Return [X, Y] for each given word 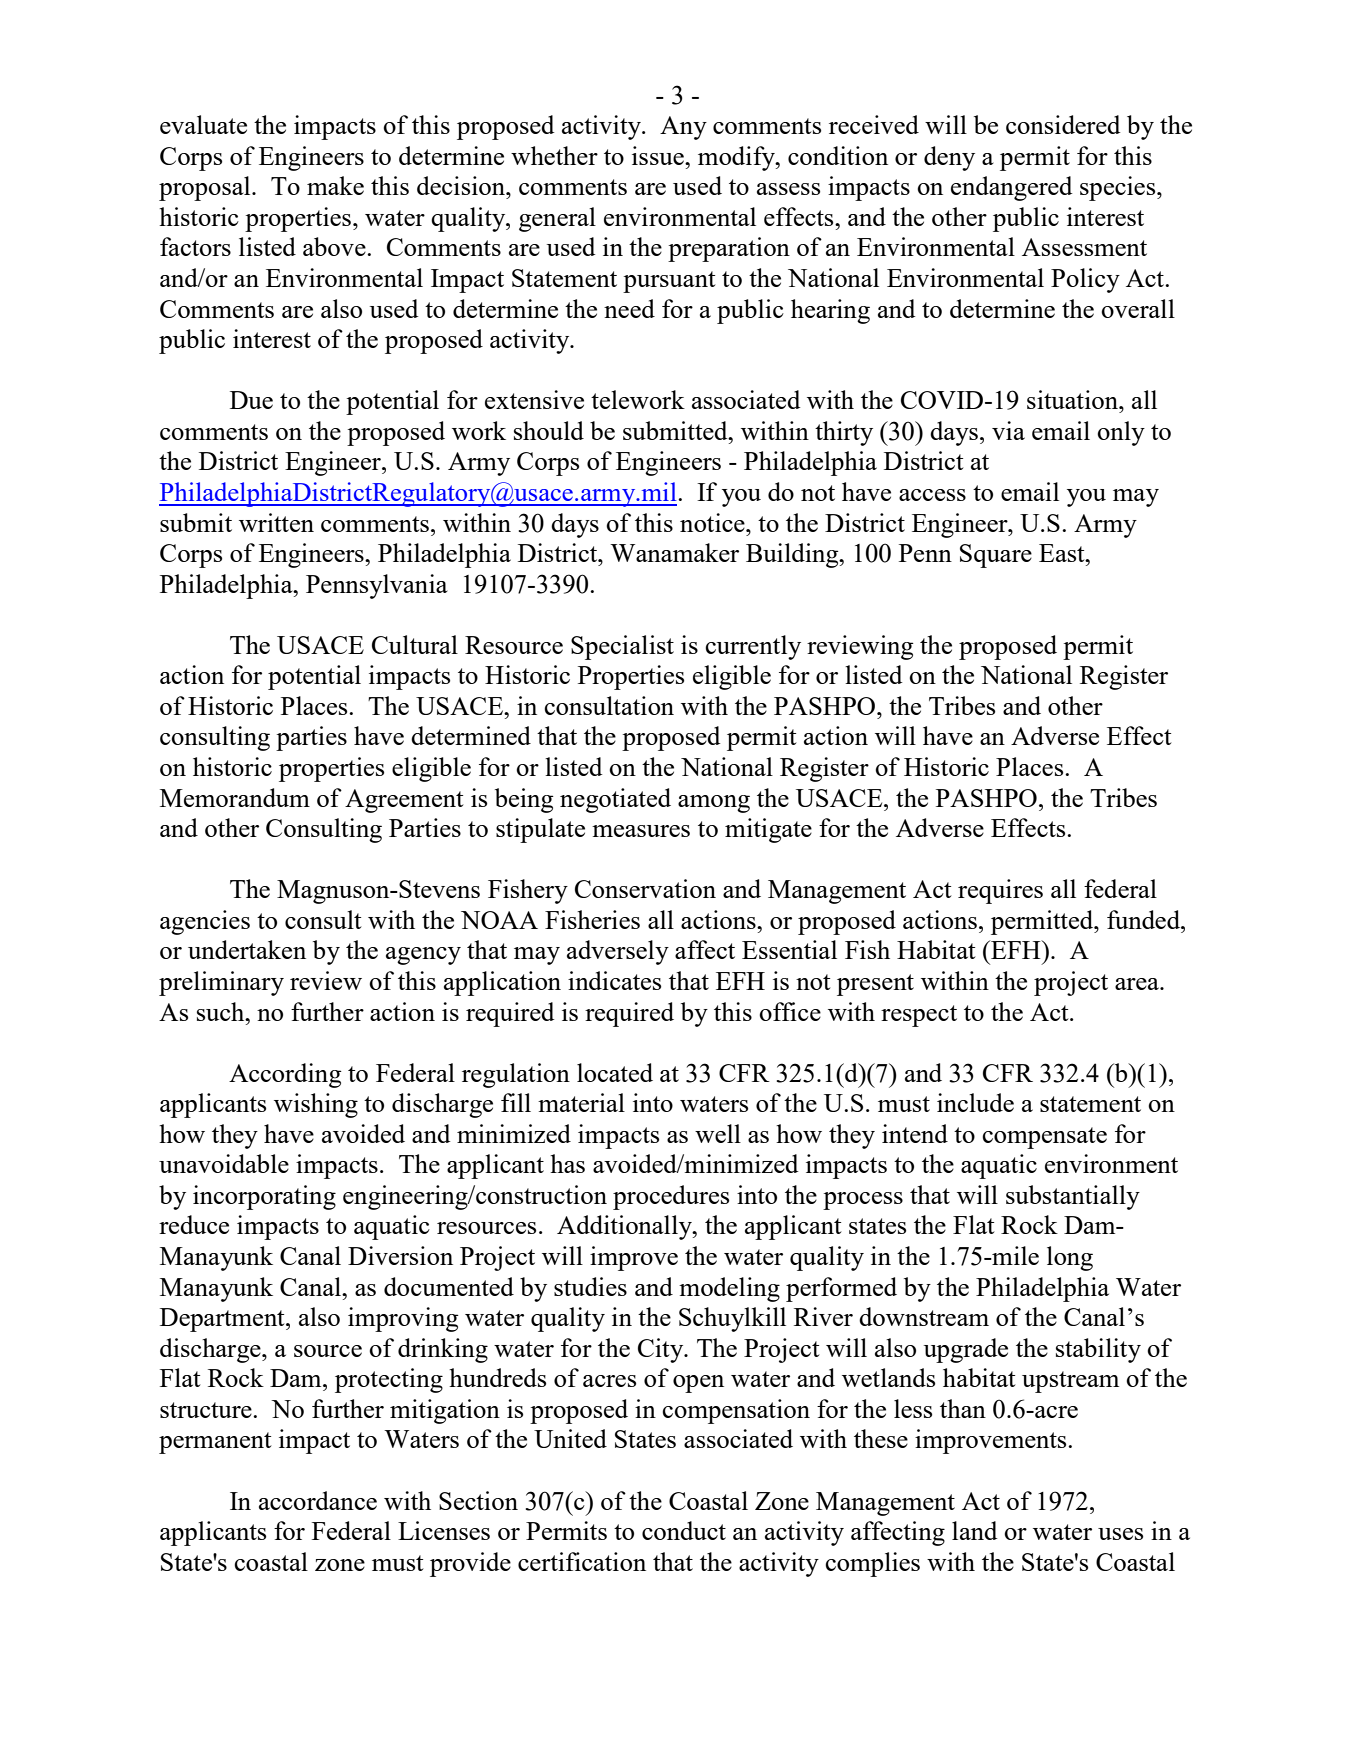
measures [641, 831]
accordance [318, 1500]
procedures [671, 1197]
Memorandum [235, 797]
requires [1000, 891]
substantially [1073, 1197]
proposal [206, 188]
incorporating [264, 1197]
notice [713, 522]
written [276, 522]
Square [996, 556]
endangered [1012, 188]
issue [659, 155]
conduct [684, 1530]
